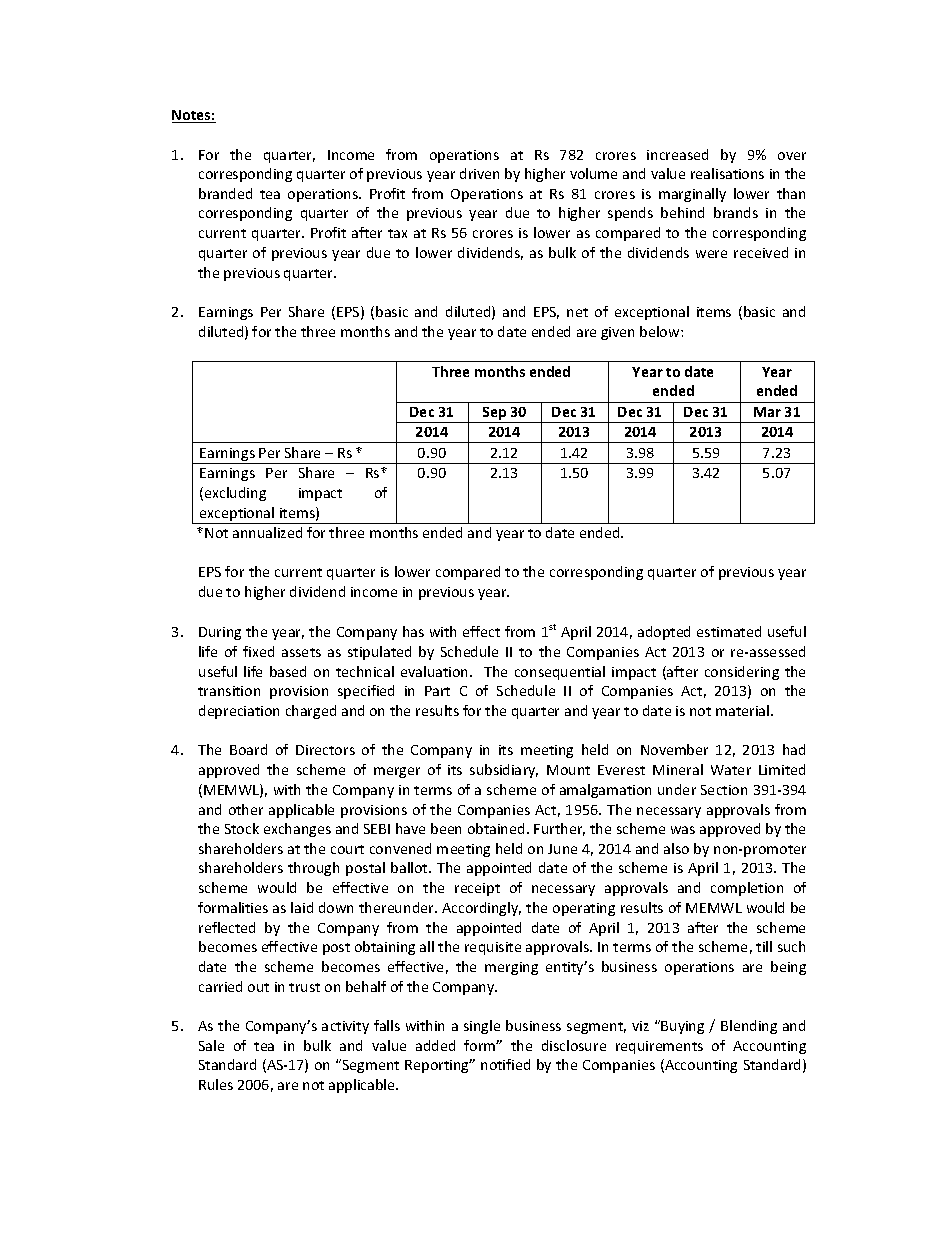 The image size is (952, 1233). I want to click on assets, so click(301, 652).
